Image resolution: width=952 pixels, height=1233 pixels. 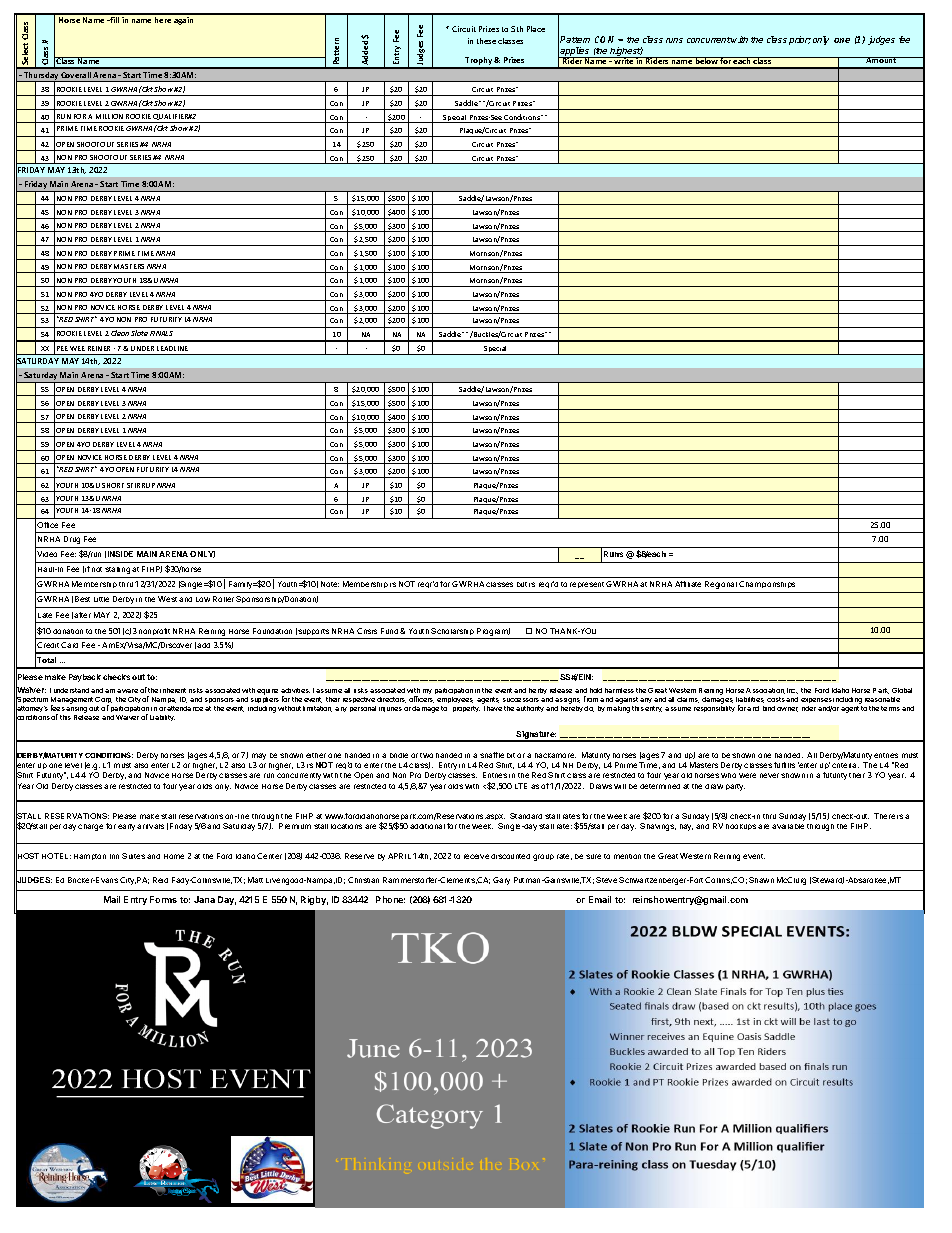 What do you see at coordinates (522, 584) in the screenshot?
I see `but` at bounding box center [522, 584].
